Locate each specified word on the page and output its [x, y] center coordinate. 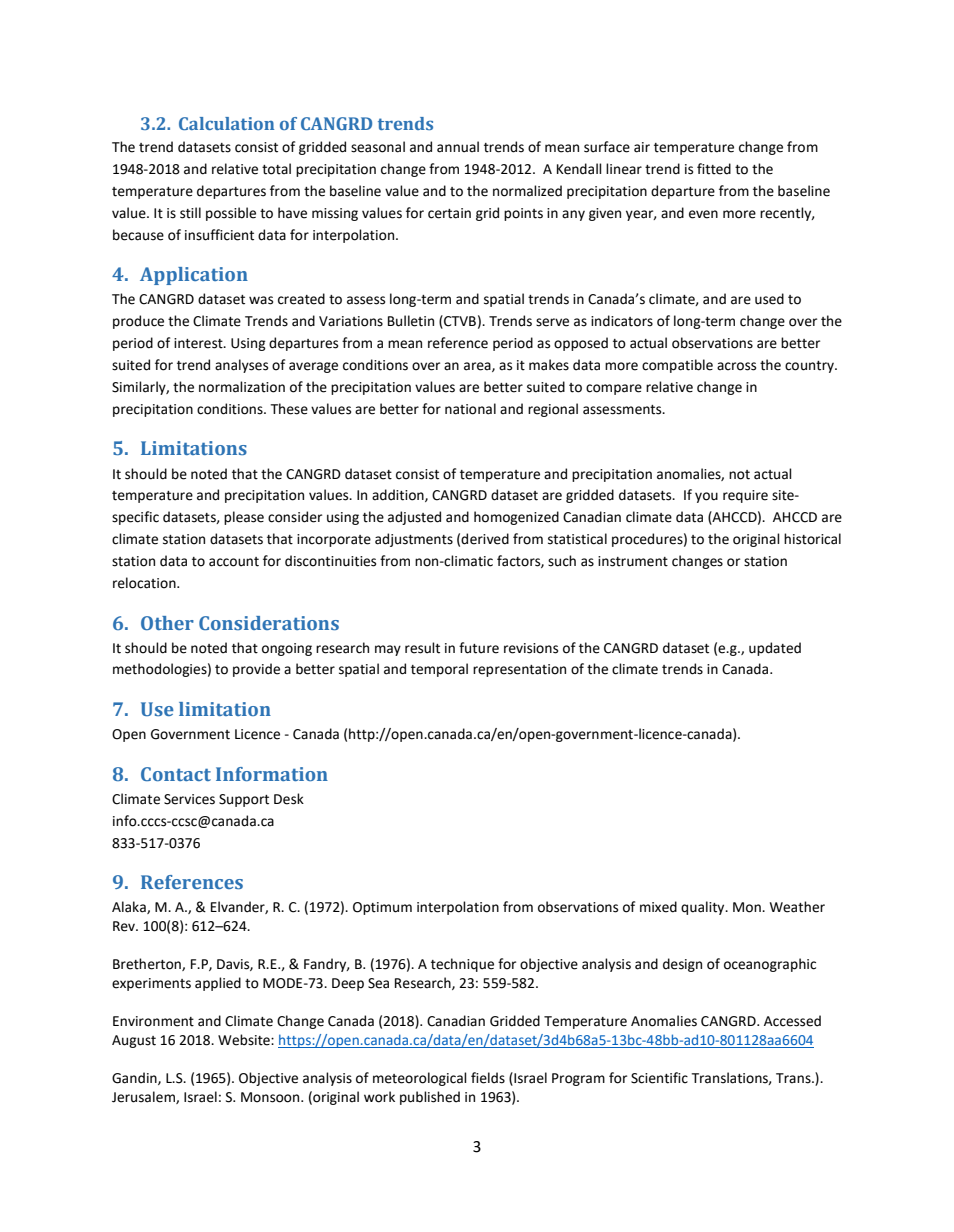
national [470, 409]
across [736, 366]
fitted [714, 169]
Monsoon [271, 1097]
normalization [242, 387]
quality [704, 908]
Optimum [382, 908]
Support [244, 800]
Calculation [226, 123]
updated [775, 649]
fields [488, 1078]
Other [167, 623]
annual [458, 147]
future [479, 648]
